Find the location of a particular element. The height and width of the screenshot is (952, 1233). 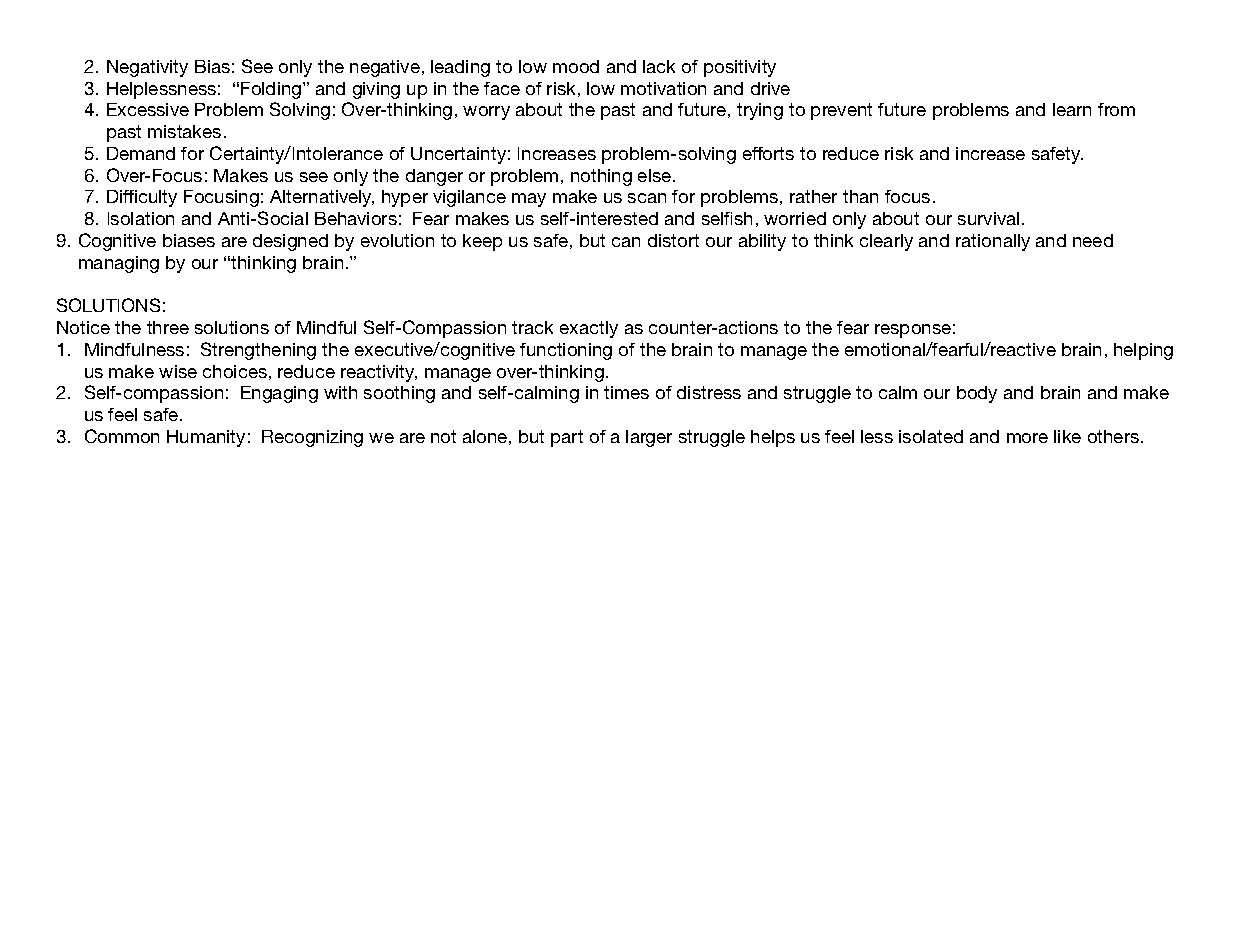

scan is located at coordinates (647, 198).
